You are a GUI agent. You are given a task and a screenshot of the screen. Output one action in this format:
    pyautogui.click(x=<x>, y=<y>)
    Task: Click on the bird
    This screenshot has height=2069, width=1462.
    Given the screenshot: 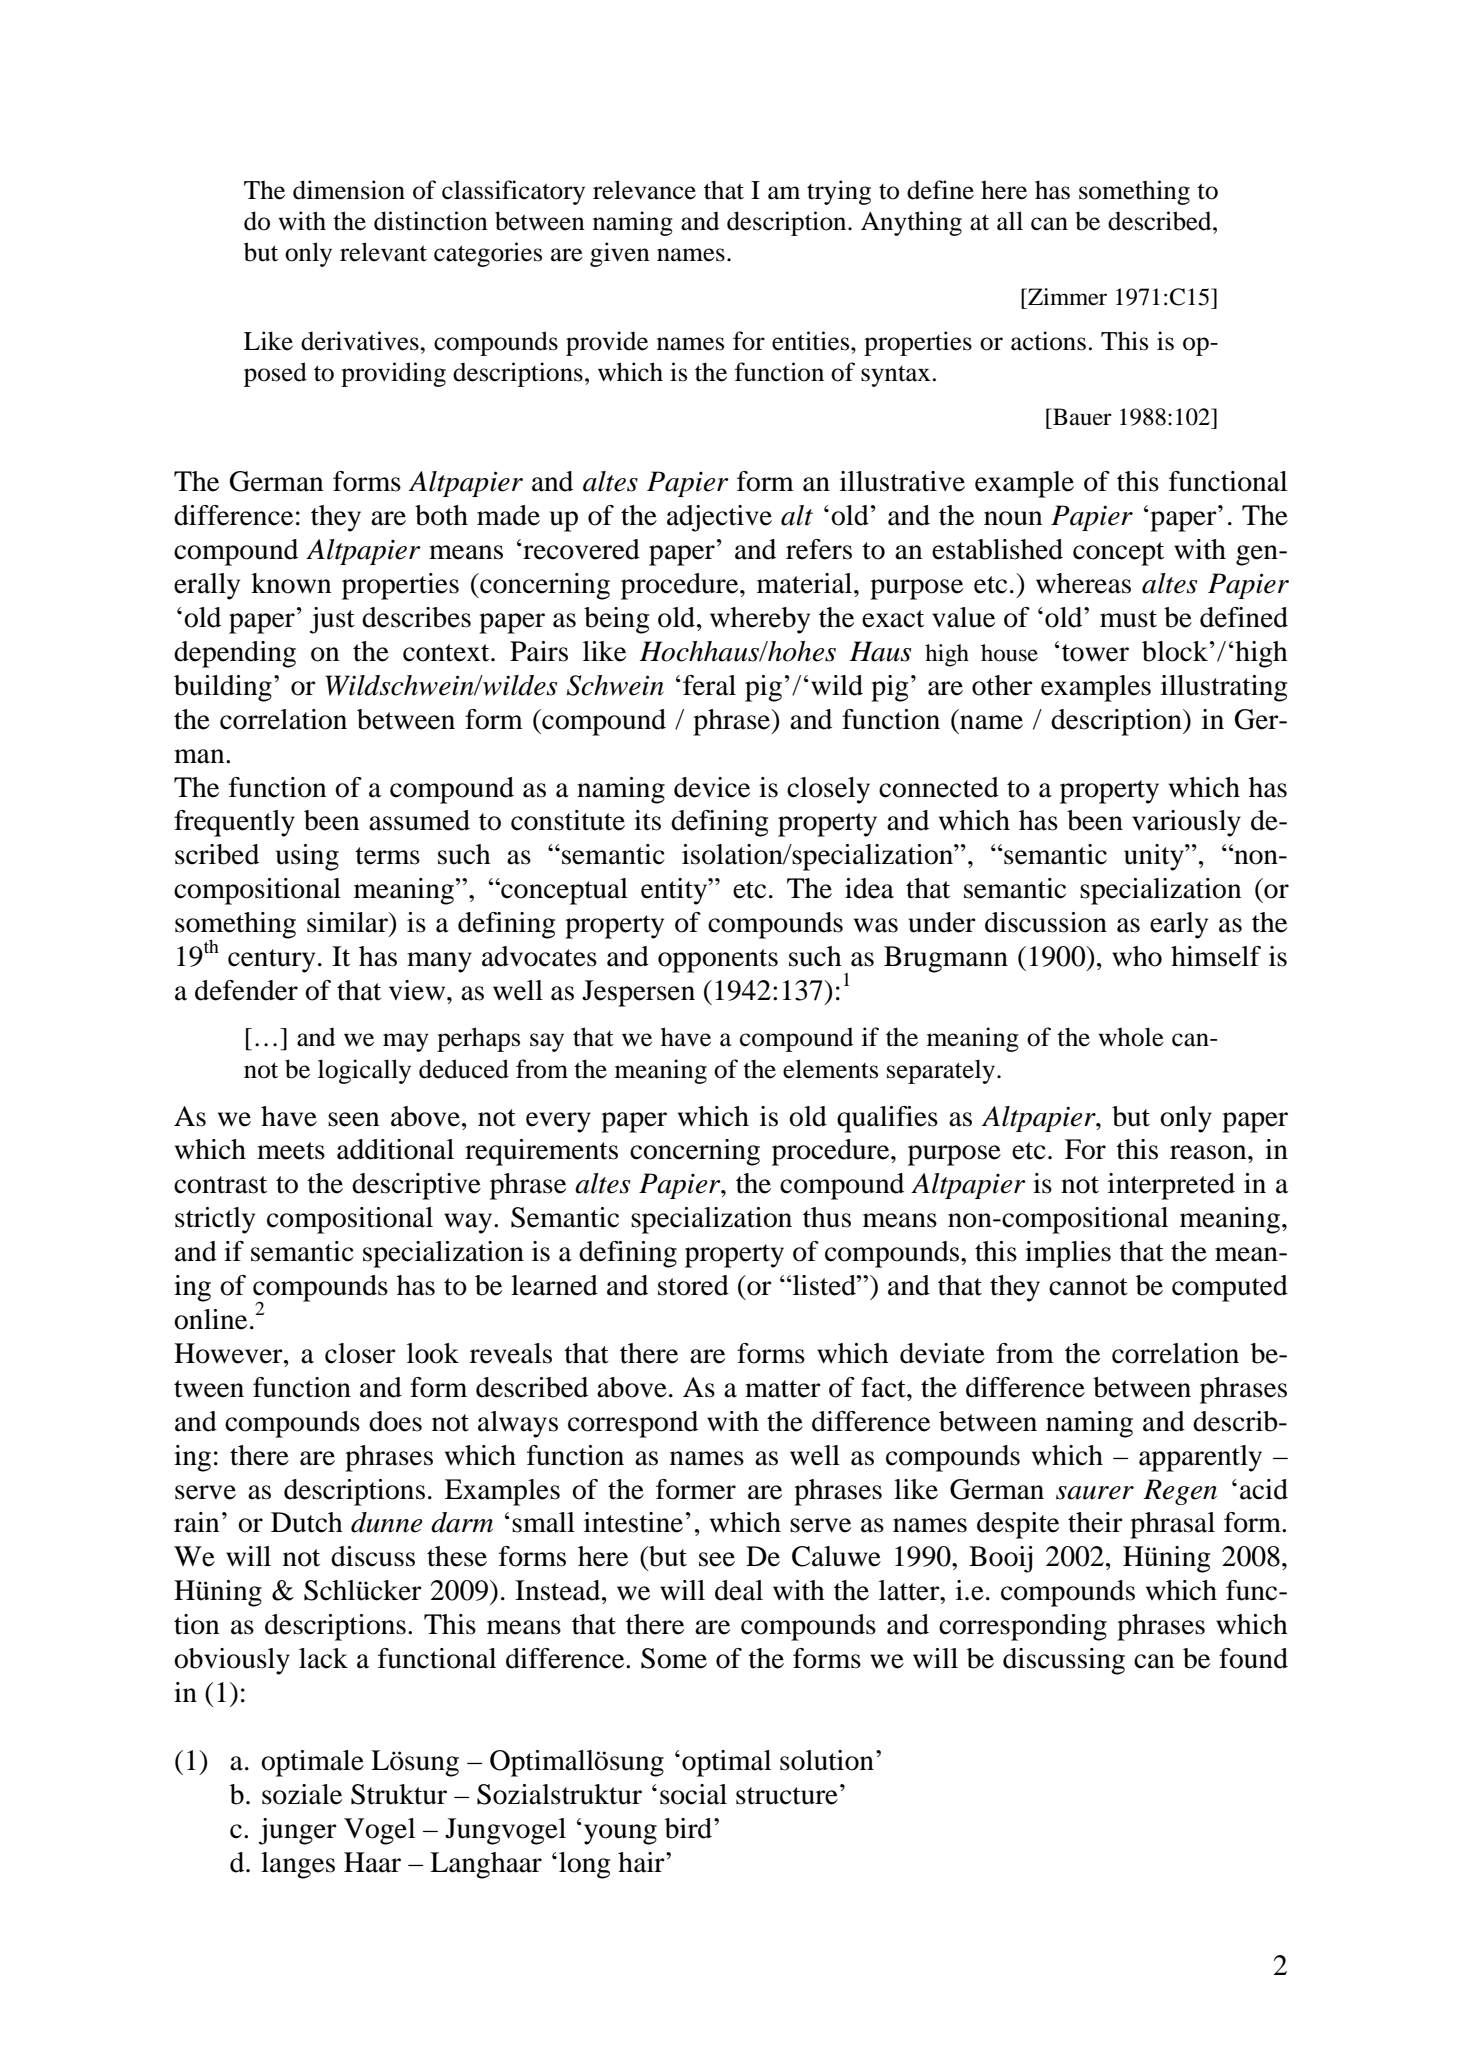 What is the action you would take?
    pyautogui.click(x=690, y=1828)
